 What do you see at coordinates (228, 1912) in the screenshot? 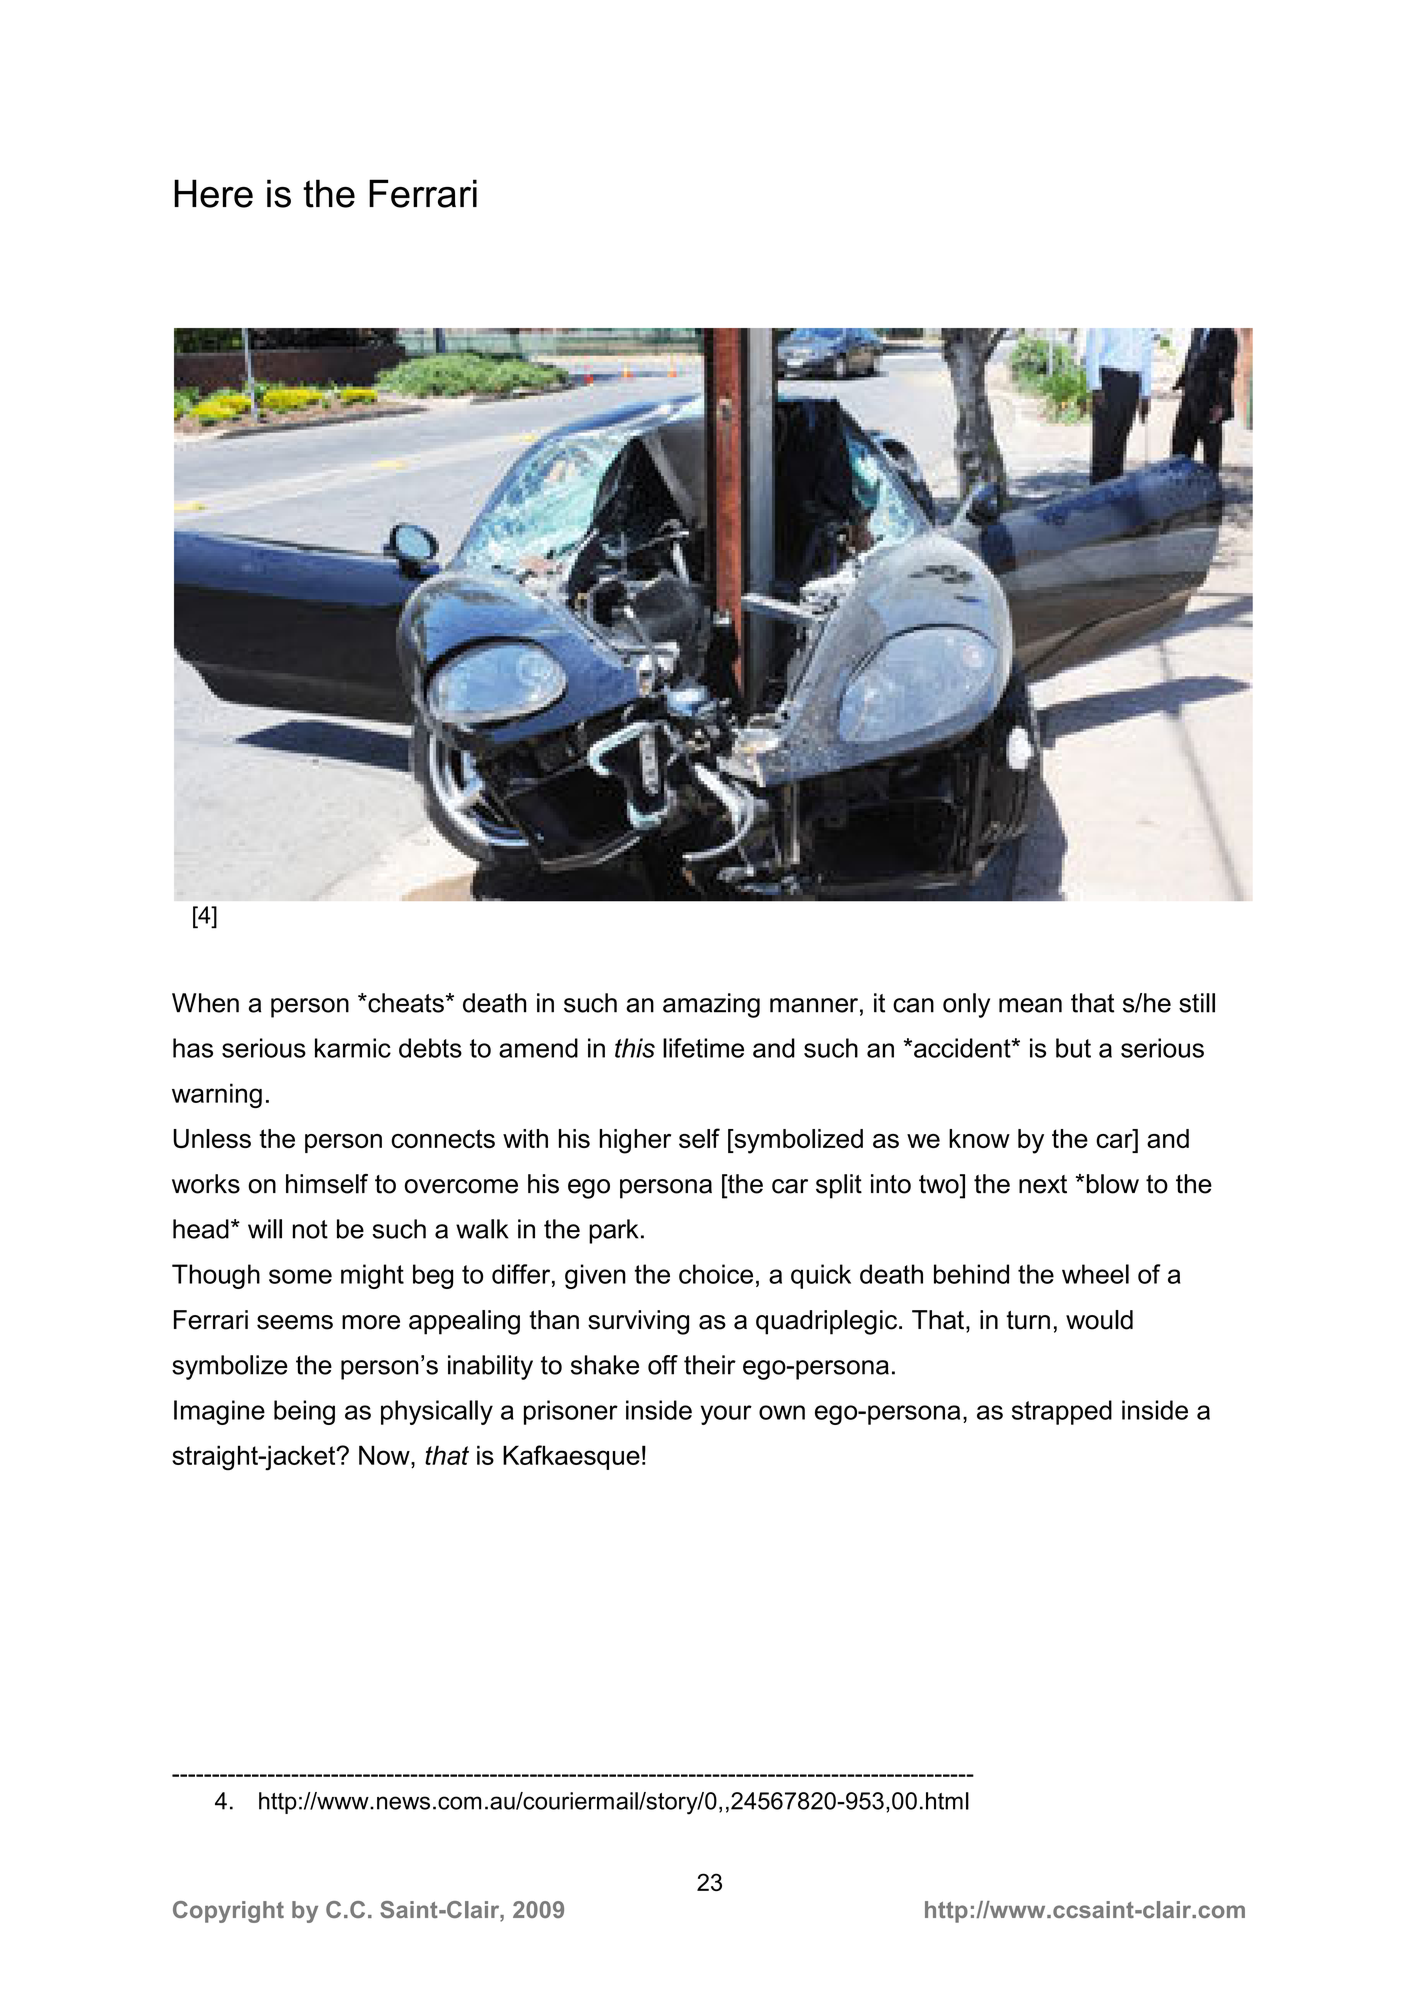
I see `Copyright` at bounding box center [228, 1912].
